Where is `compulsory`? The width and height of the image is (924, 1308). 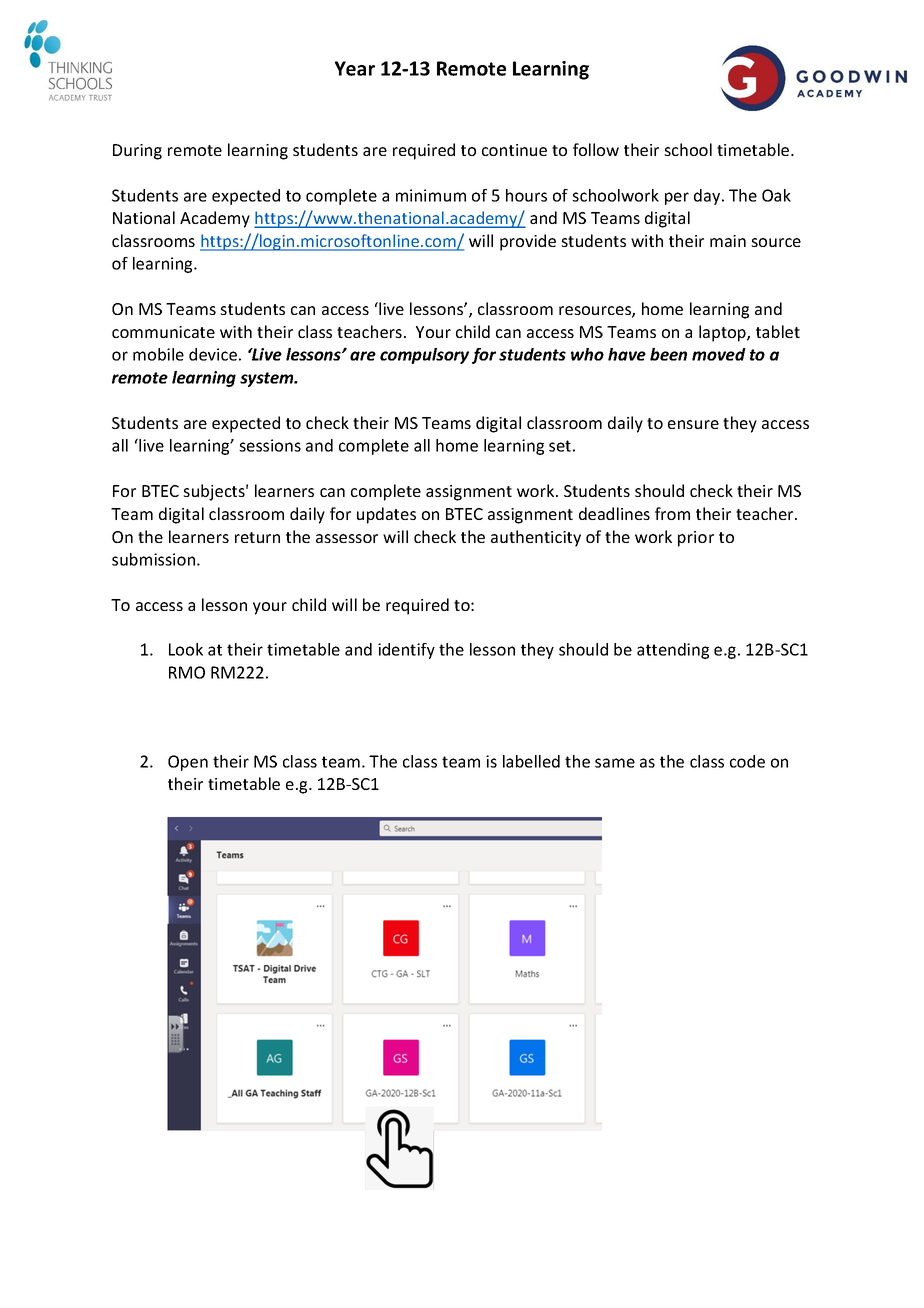
compulsory is located at coordinates (424, 356).
